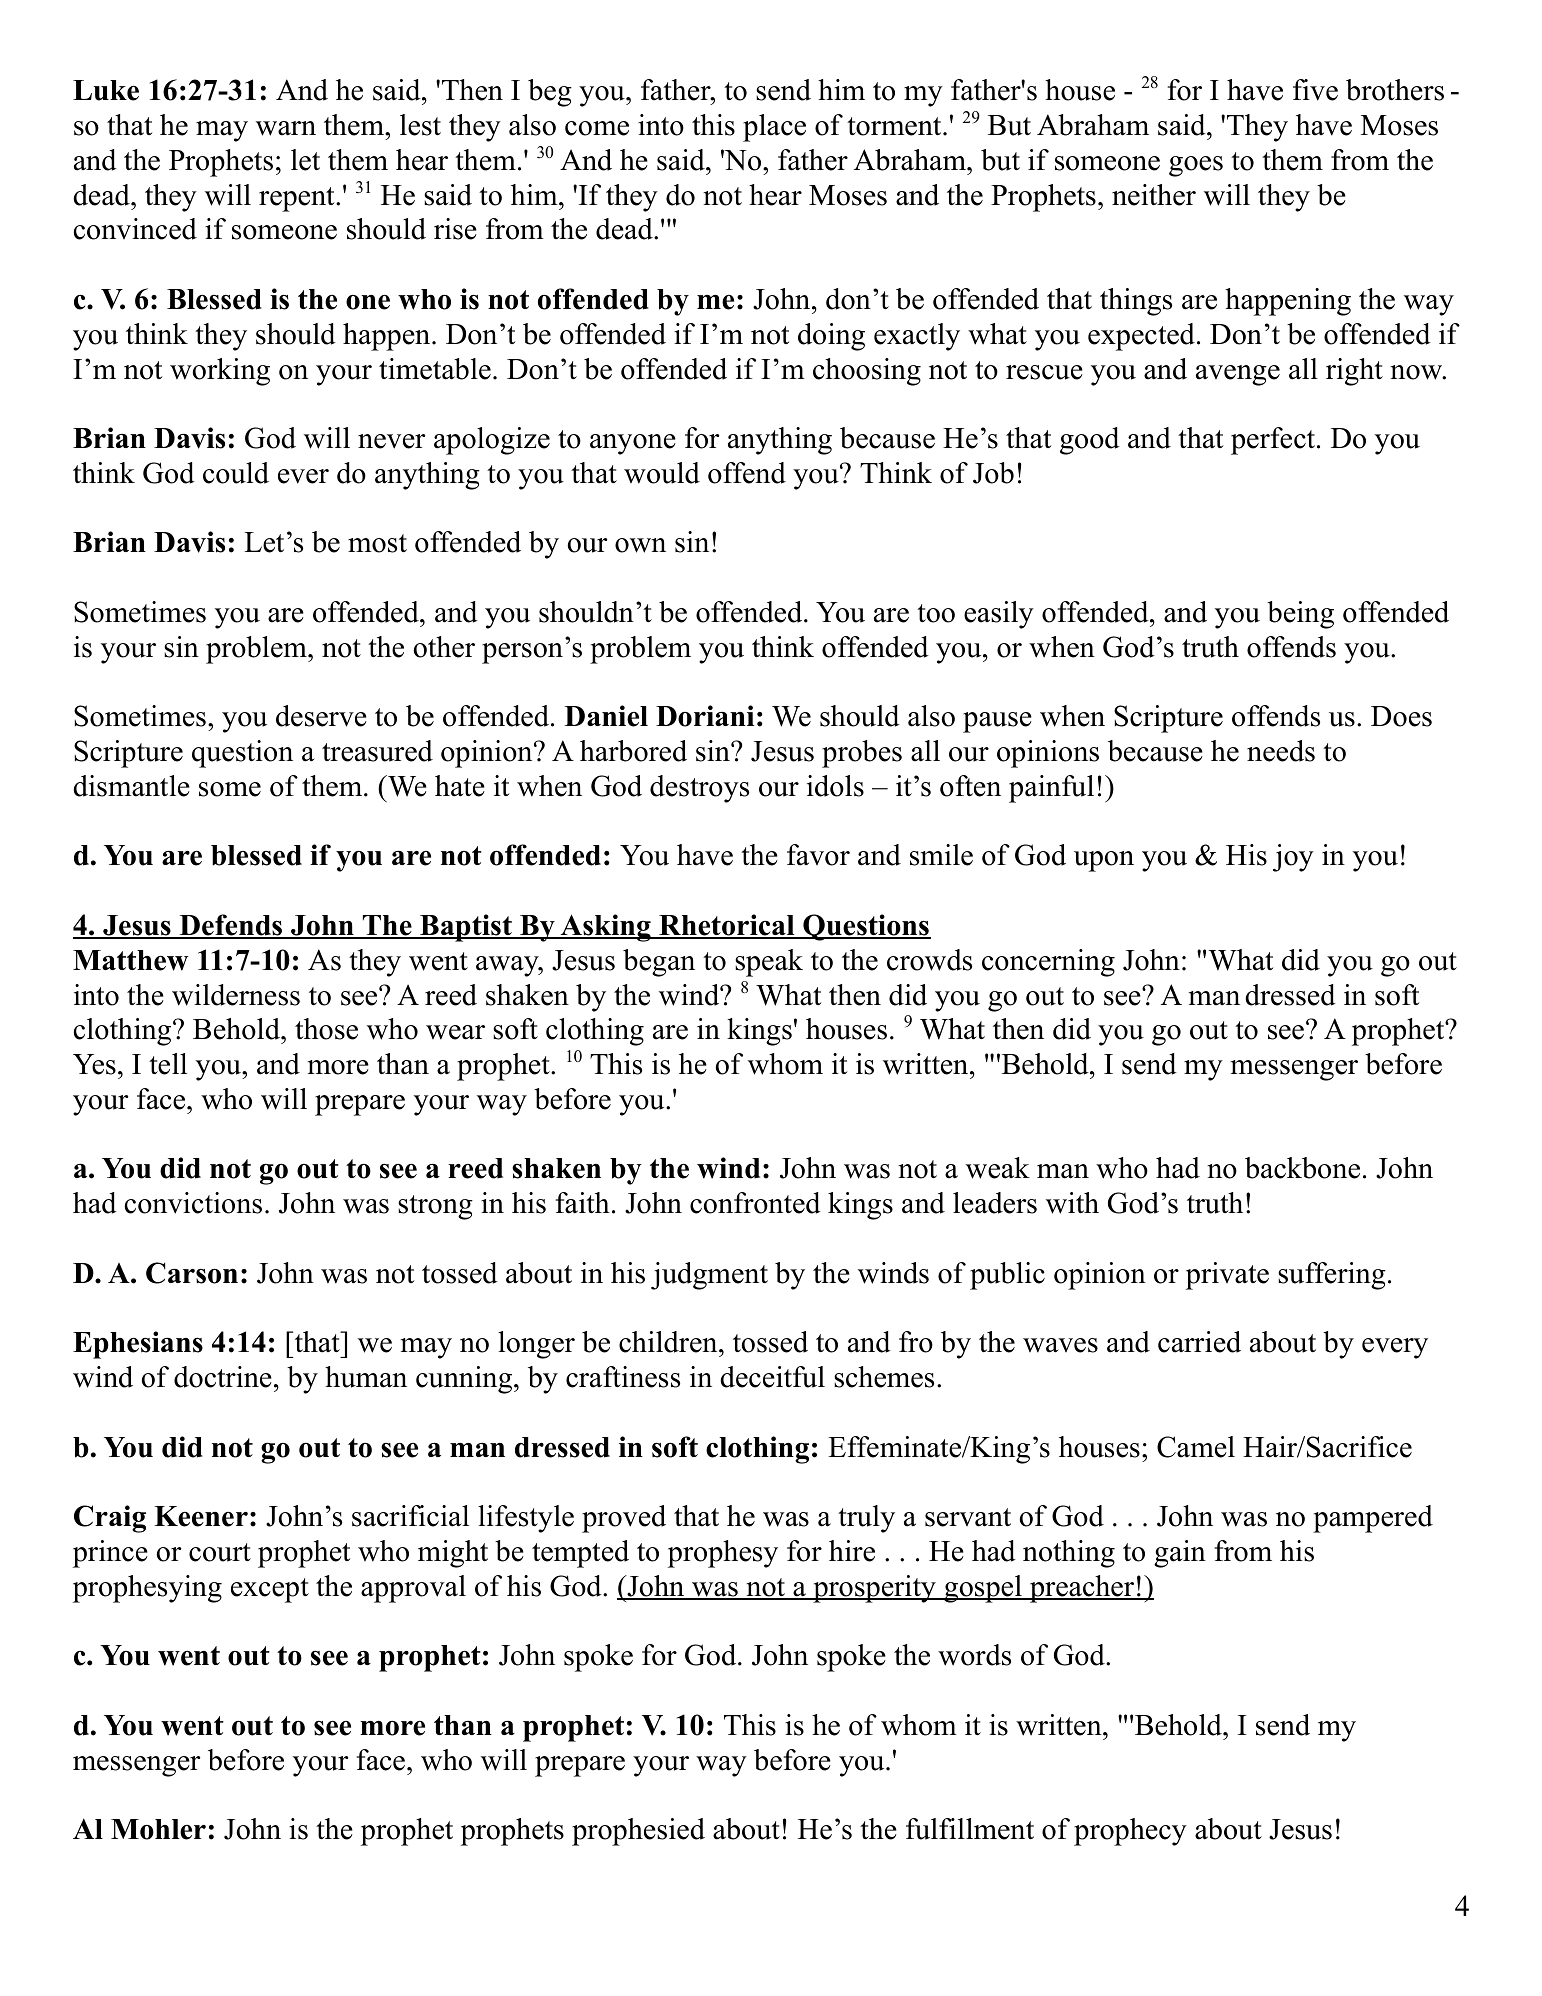 This screenshot has width=1542, height=1996. I want to click on except, so click(270, 1590).
